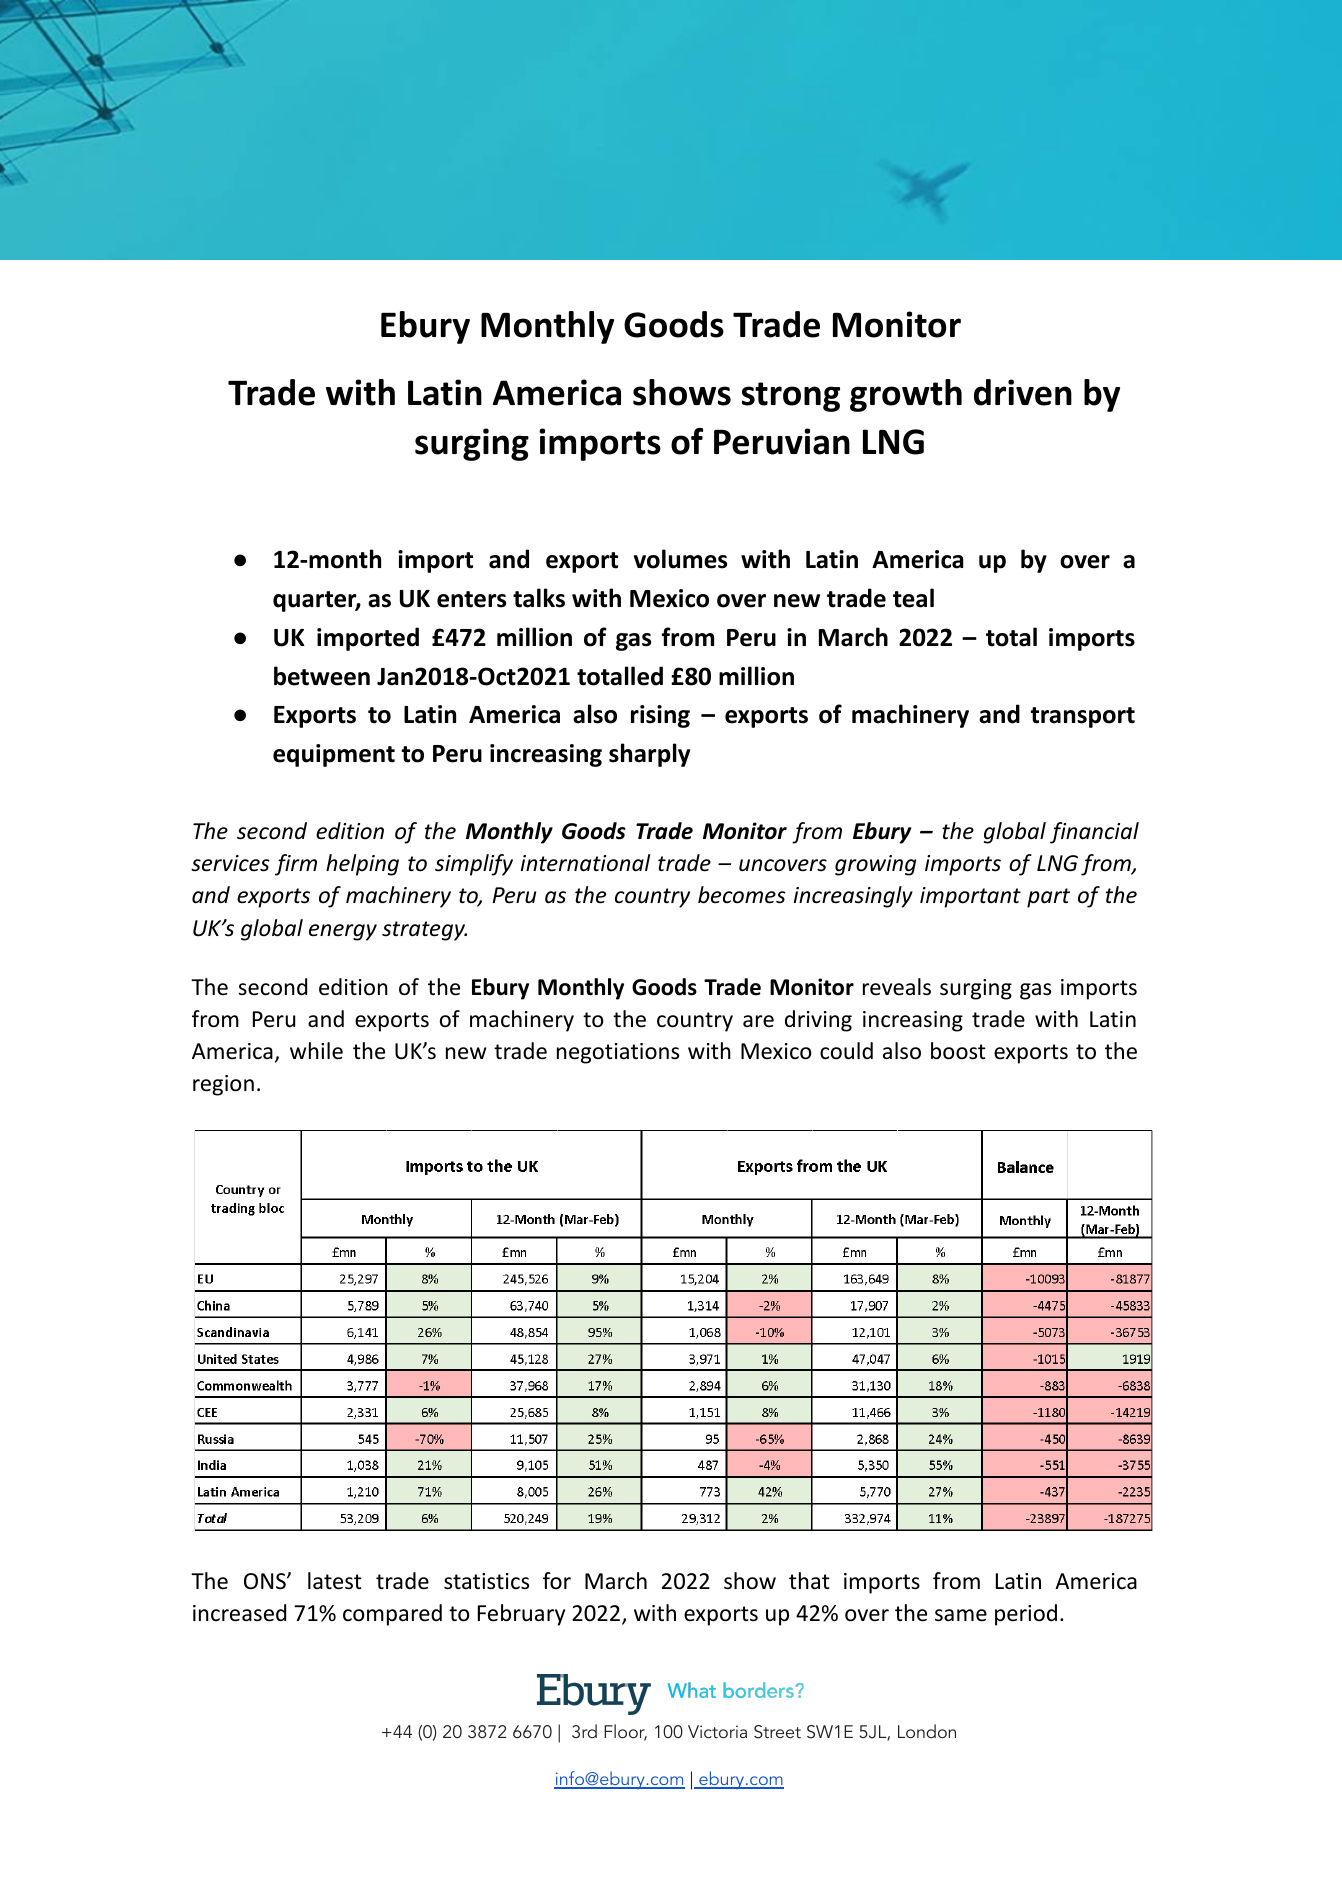  Describe the element at coordinates (618, 1053) in the screenshot. I see `negotiations` at that location.
